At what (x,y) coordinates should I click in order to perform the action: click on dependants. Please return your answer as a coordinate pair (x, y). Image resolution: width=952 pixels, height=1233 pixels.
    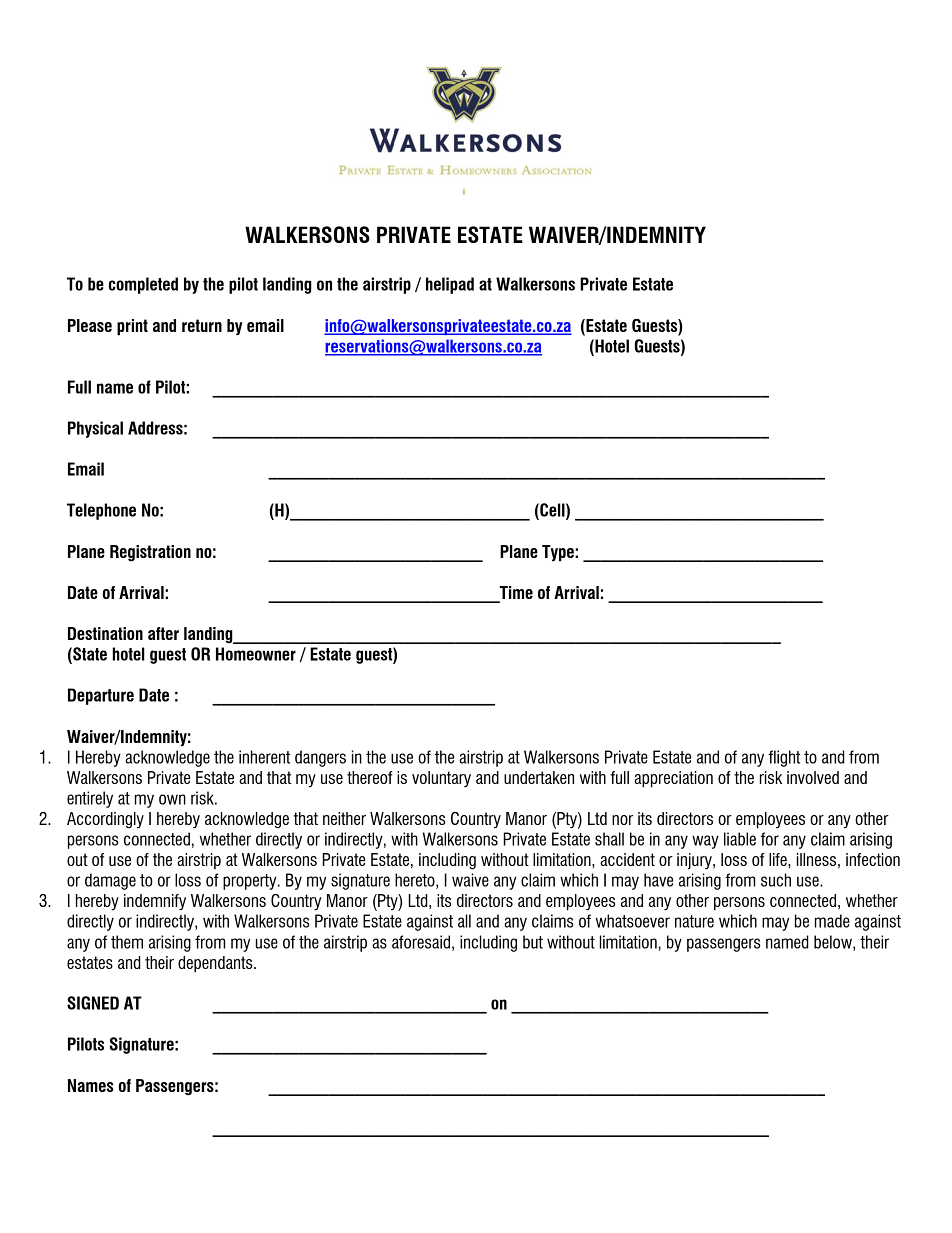
    Looking at the image, I should click on (216, 964).
